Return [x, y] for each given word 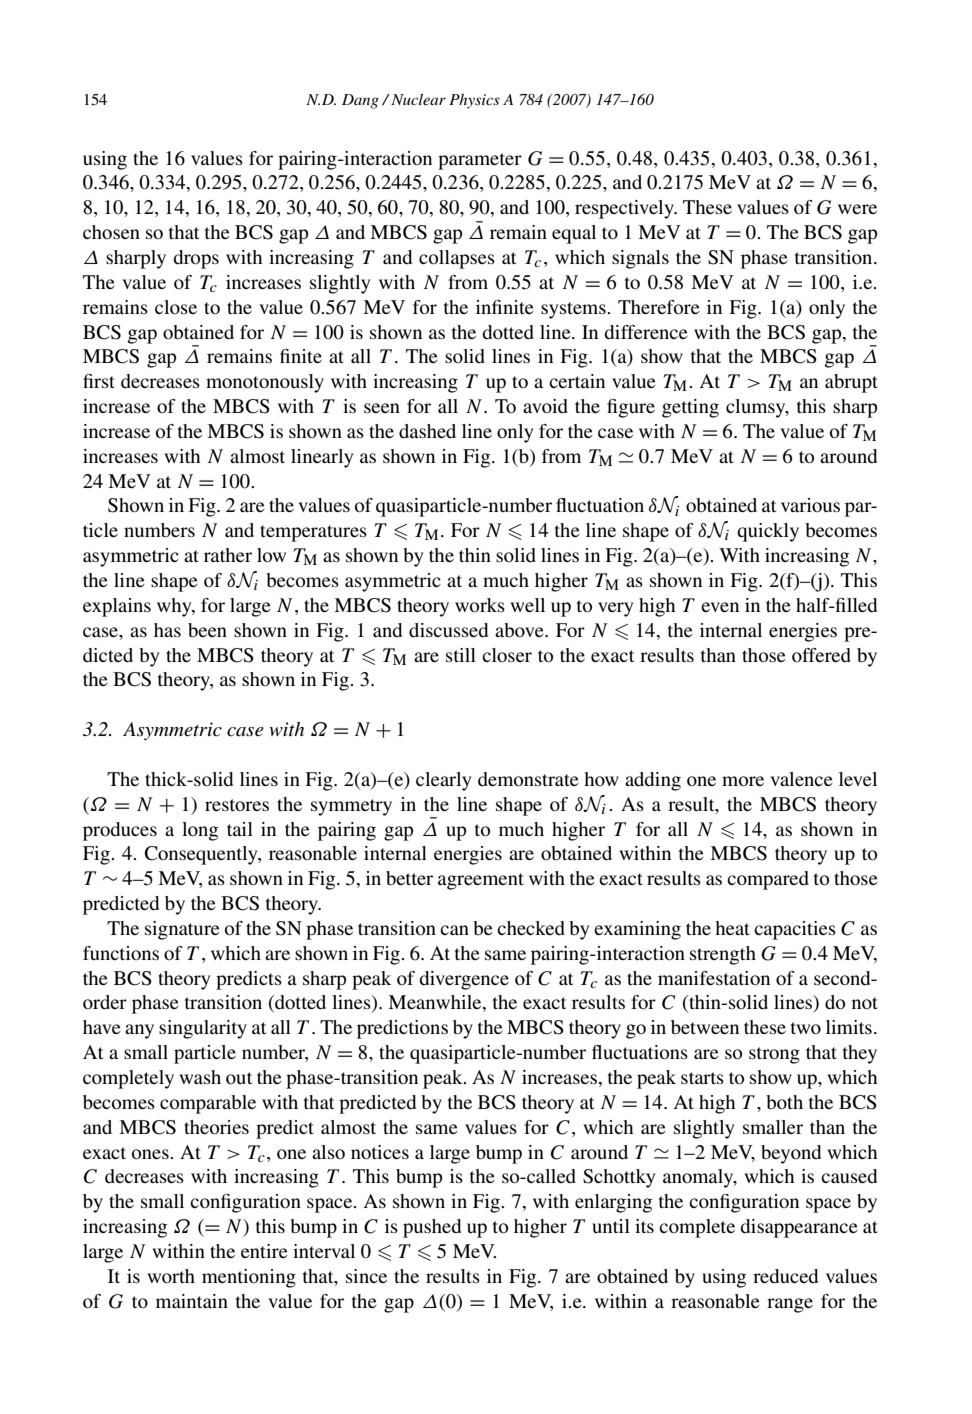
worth [171, 1276]
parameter [480, 161]
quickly [768, 532]
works [480, 605]
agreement [481, 881]
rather [228, 555]
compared [768, 880]
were [857, 209]
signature [182, 930]
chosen [111, 232]
